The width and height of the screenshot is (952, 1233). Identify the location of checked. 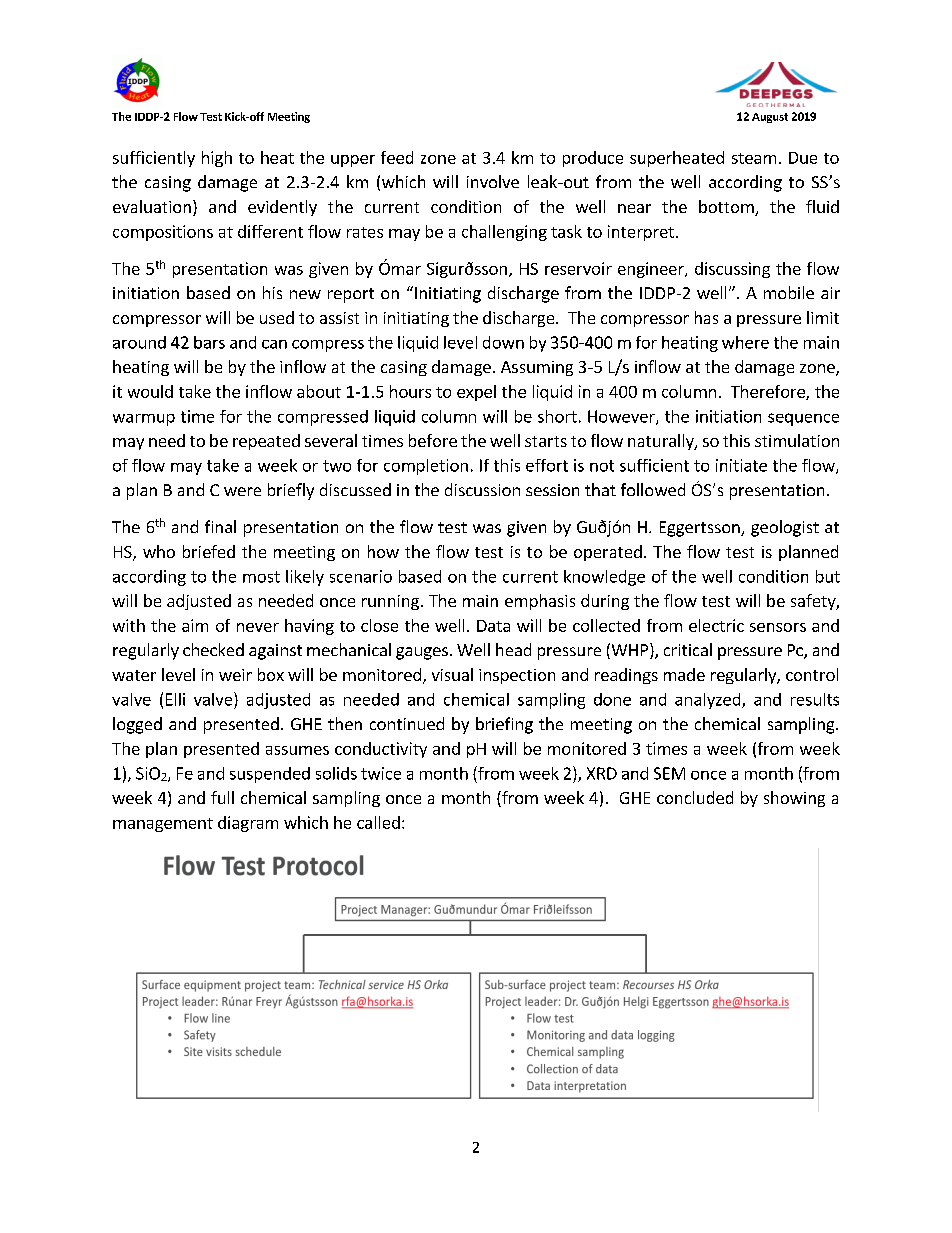
(213, 649).
